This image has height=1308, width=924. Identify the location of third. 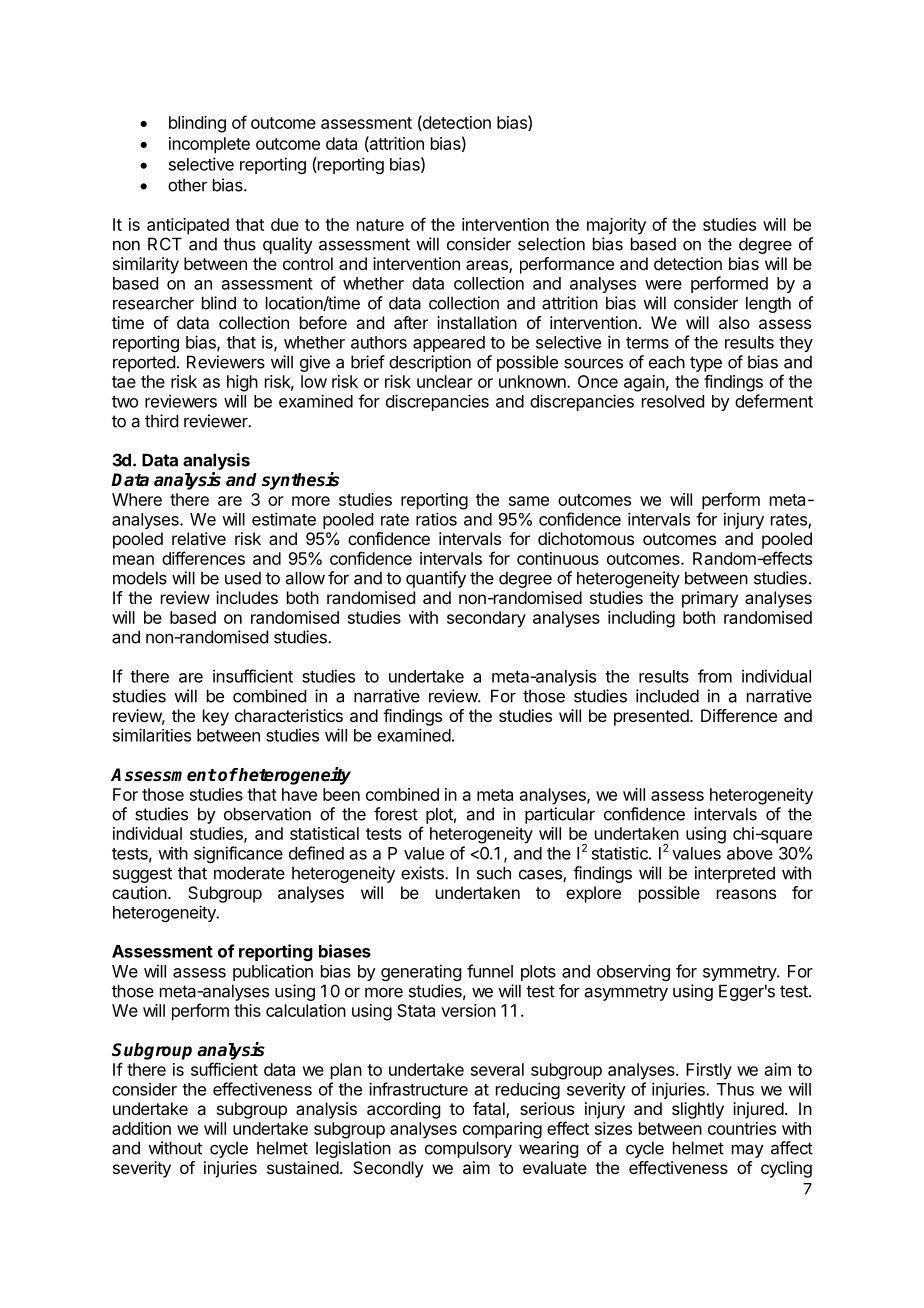
(161, 421).
